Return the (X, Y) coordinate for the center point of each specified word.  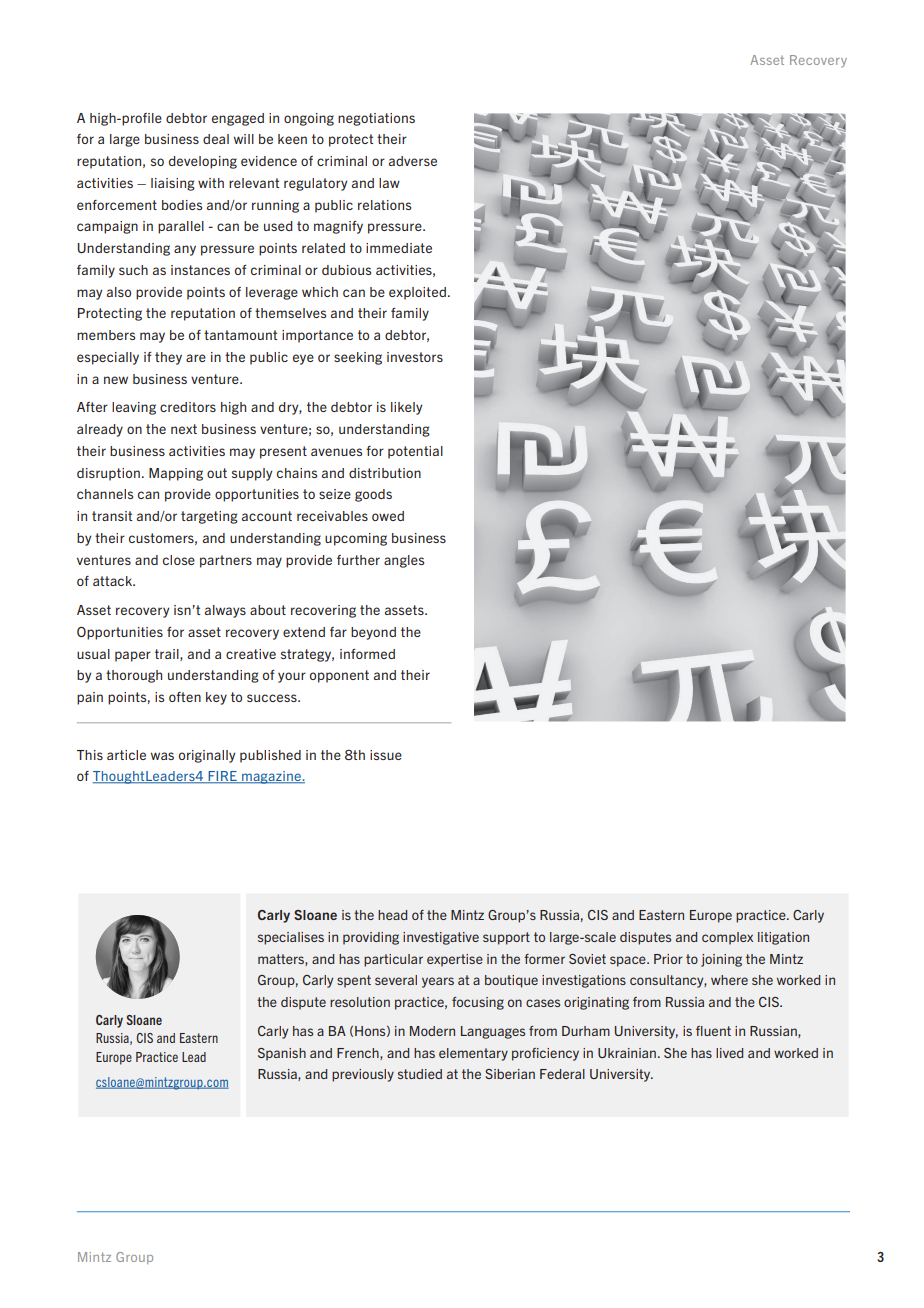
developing (203, 162)
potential (415, 452)
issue (386, 755)
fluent (713, 1031)
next (184, 429)
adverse (413, 161)
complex (727, 938)
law (389, 183)
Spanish (282, 1054)
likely (406, 408)
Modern (432, 1031)
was (162, 756)
